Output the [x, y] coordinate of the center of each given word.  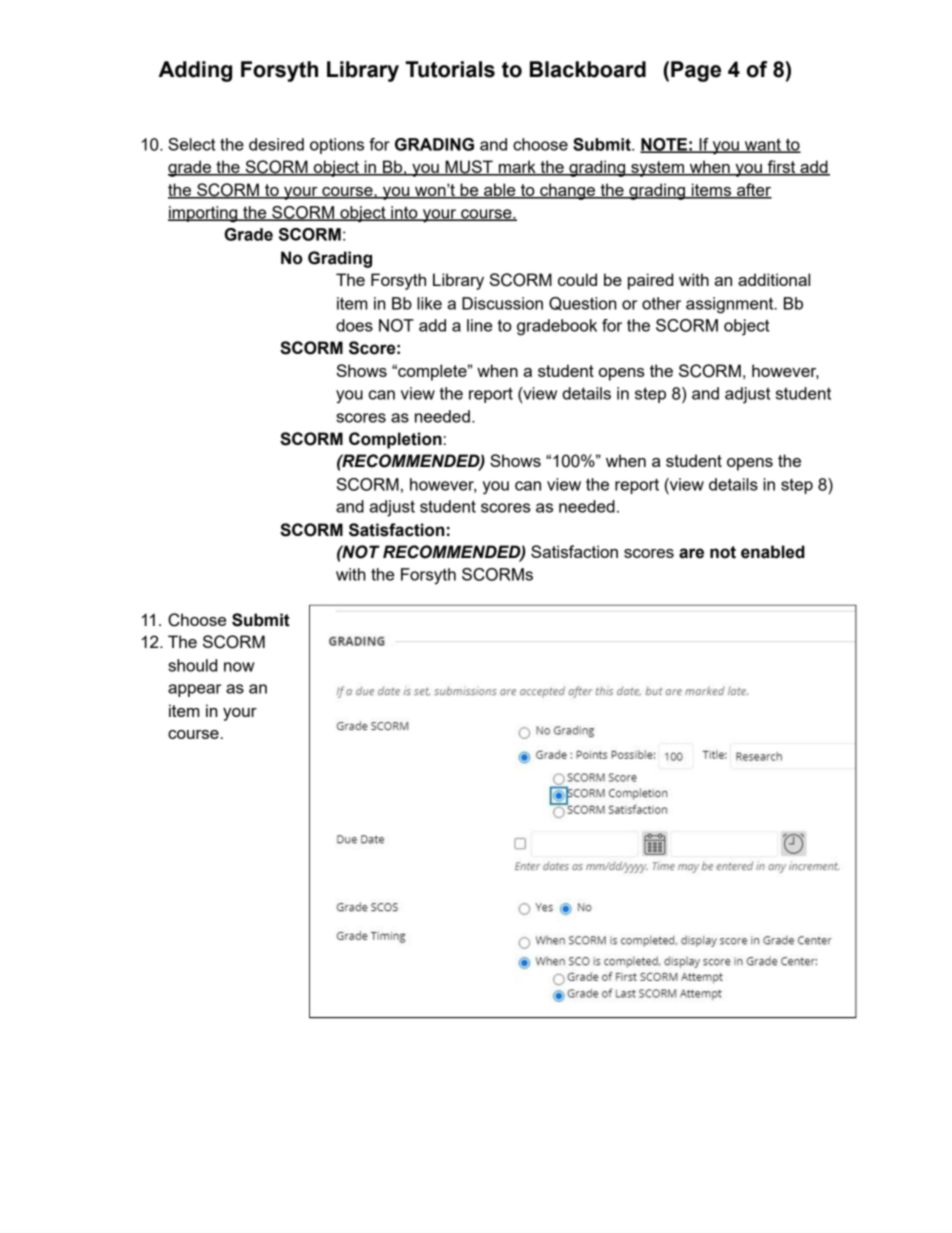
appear [194, 690]
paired [650, 281]
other [661, 303]
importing [204, 214]
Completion [395, 440]
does [354, 325]
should [192, 665]
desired [276, 144]
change [568, 191]
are [691, 553]
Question [582, 304]
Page [696, 71]
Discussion [502, 303]
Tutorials [450, 69]
